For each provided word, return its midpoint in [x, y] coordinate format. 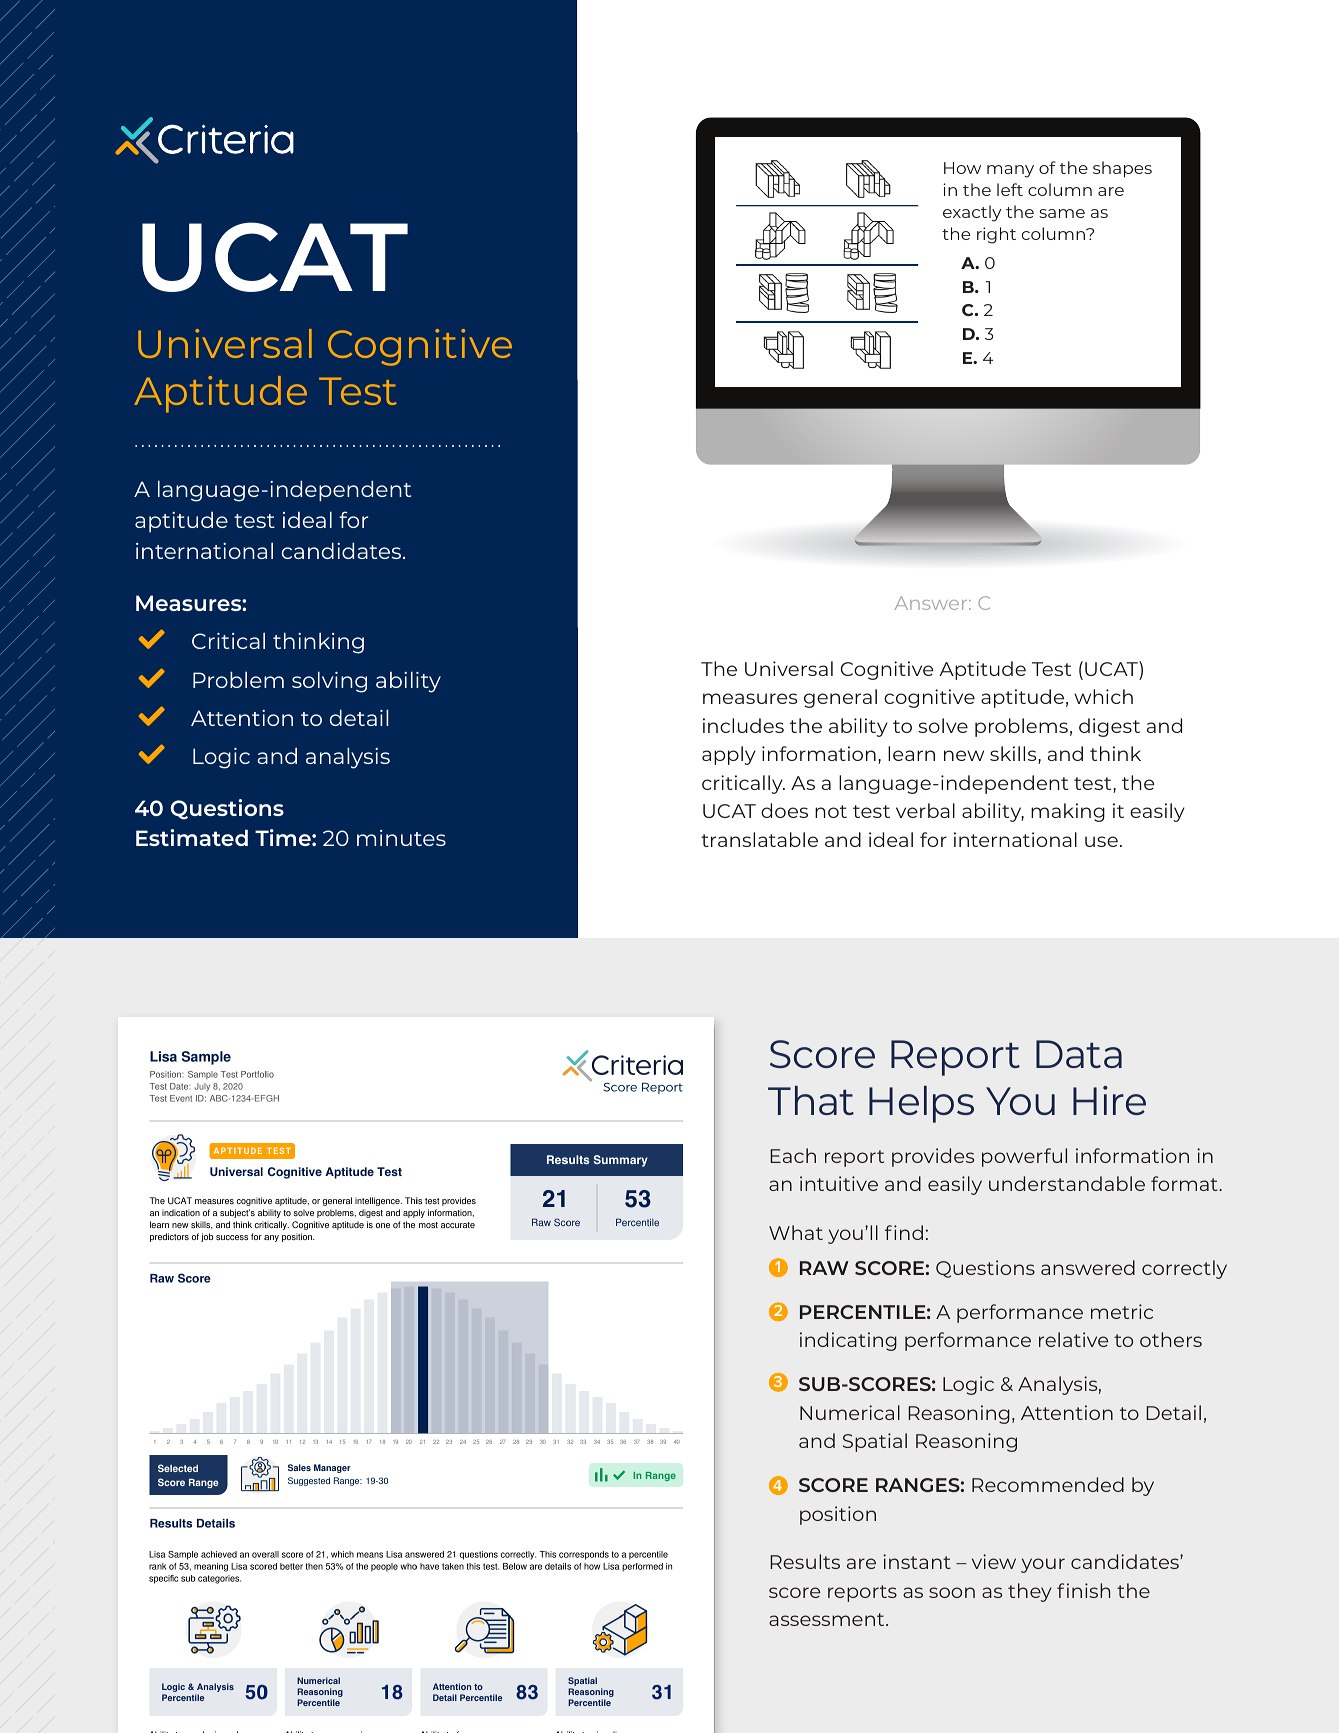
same [1062, 213]
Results [805, 1561]
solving [329, 682]
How [962, 168]
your [1043, 1565]
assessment [828, 1619]
